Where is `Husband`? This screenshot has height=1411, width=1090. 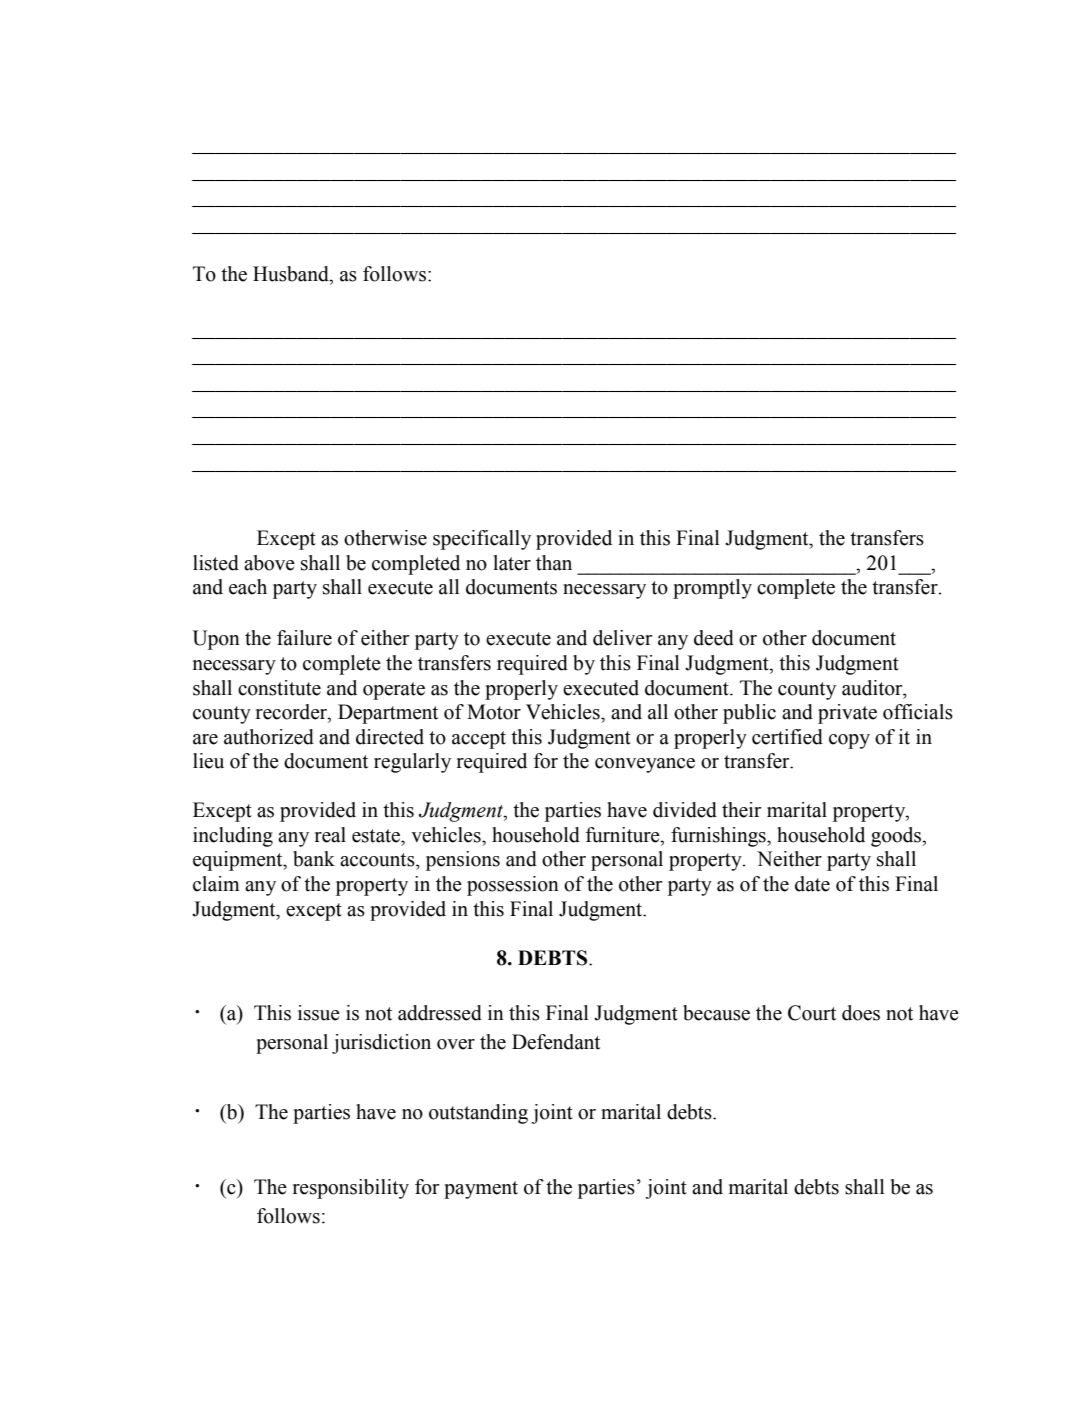 Husband is located at coordinates (292, 274).
